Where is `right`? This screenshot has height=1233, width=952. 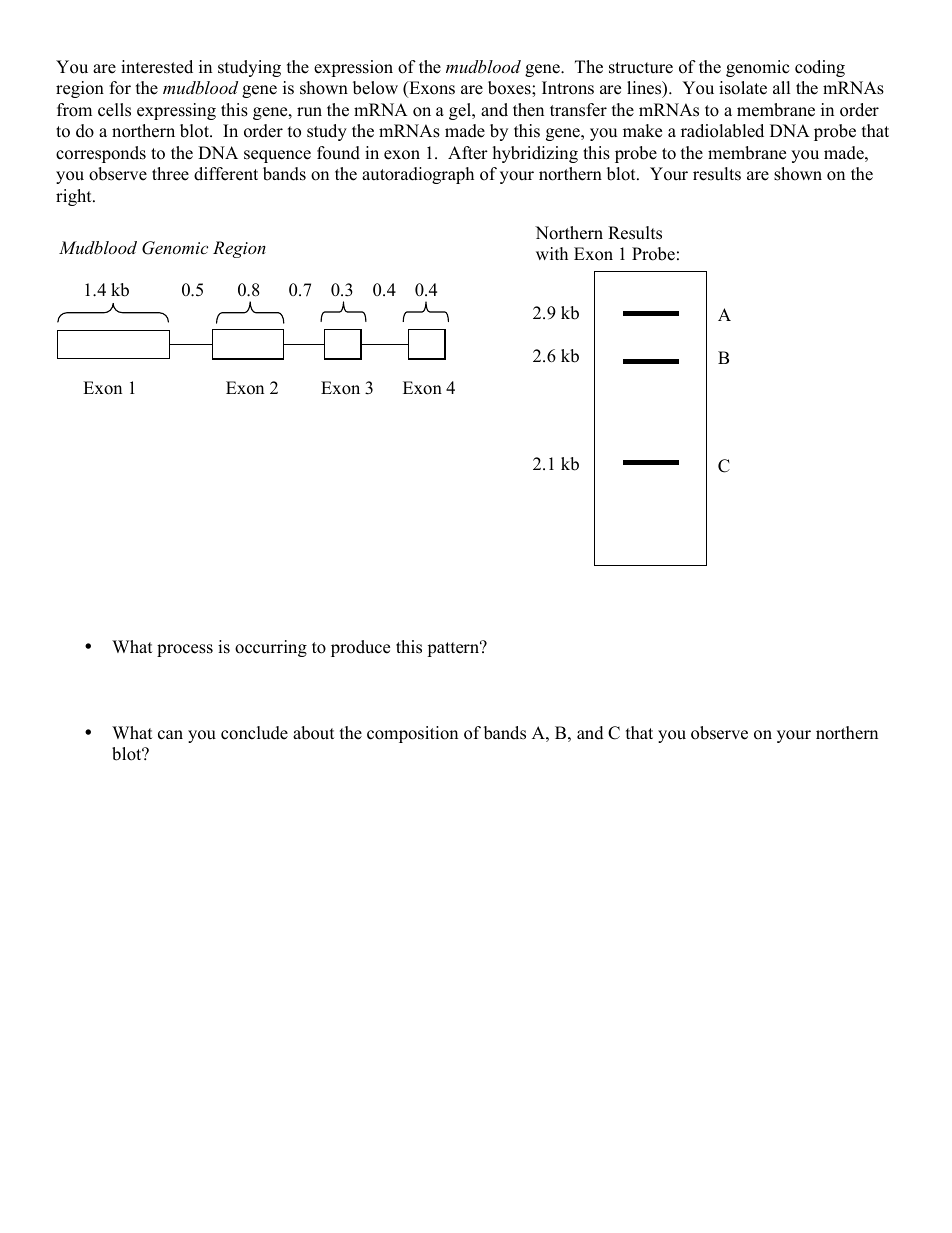 right is located at coordinates (75, 197).
